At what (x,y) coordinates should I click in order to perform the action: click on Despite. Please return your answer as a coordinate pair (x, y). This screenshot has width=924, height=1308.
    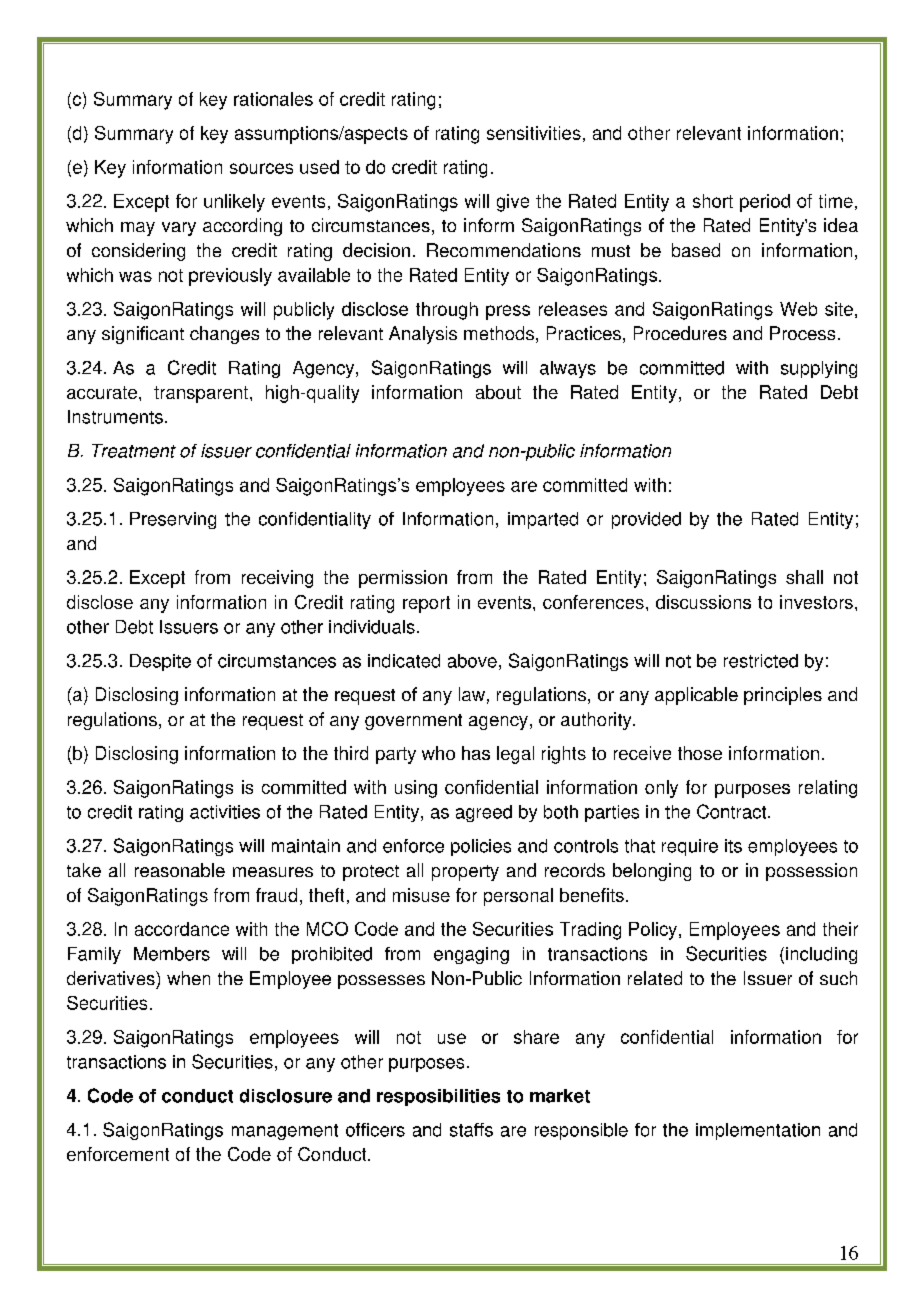
    Looking at the image, I should click on (160, 662).
